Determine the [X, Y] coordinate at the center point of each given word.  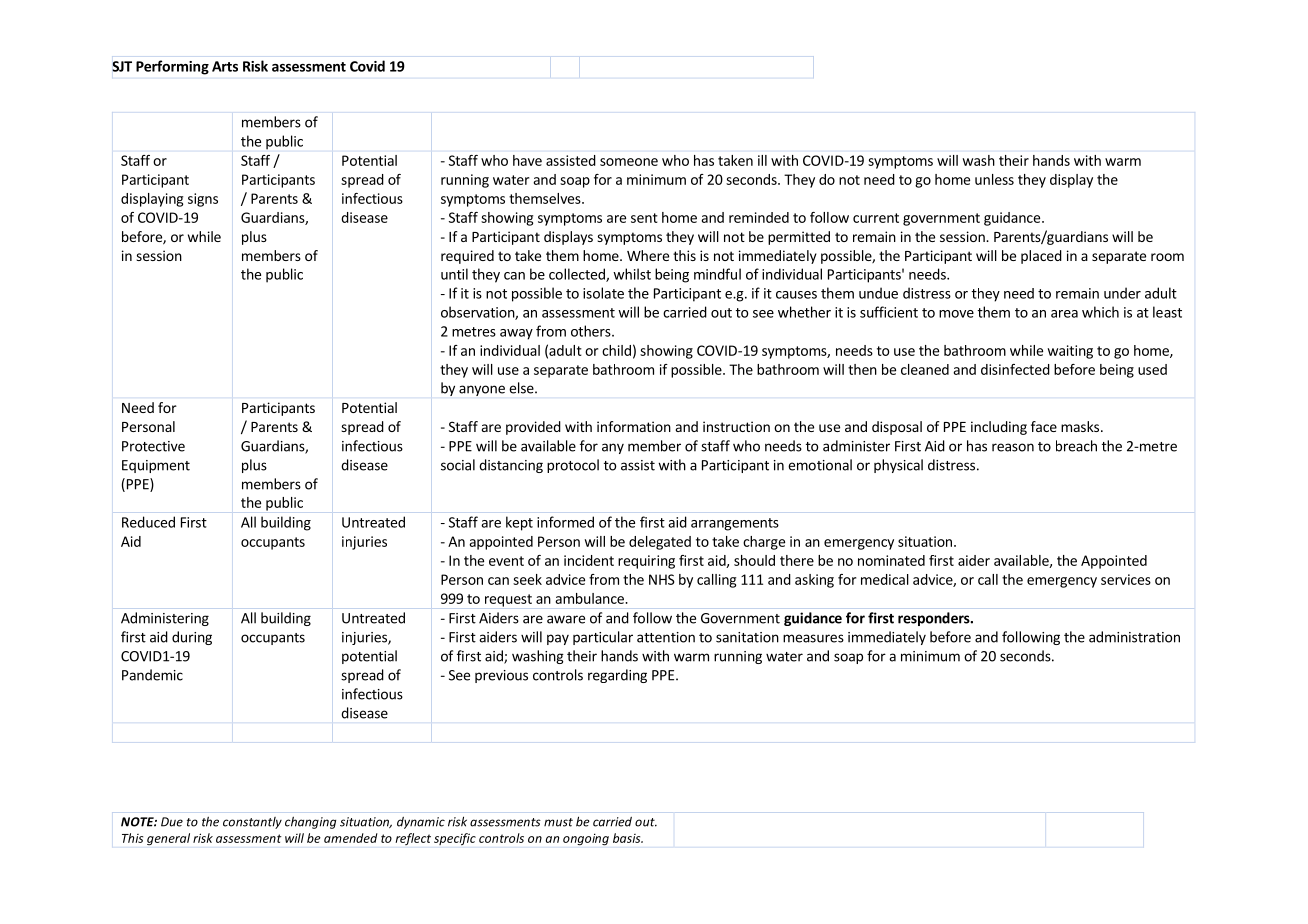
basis [628, 838]
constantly [252, 823]
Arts [225, 66]
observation [478, 313]
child [616, 350]
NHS [662, 579]
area [1064, 314]
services [1126, 579]
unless [994, 179]
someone [629, 162]
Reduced [148, 522]
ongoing [586, 839]
